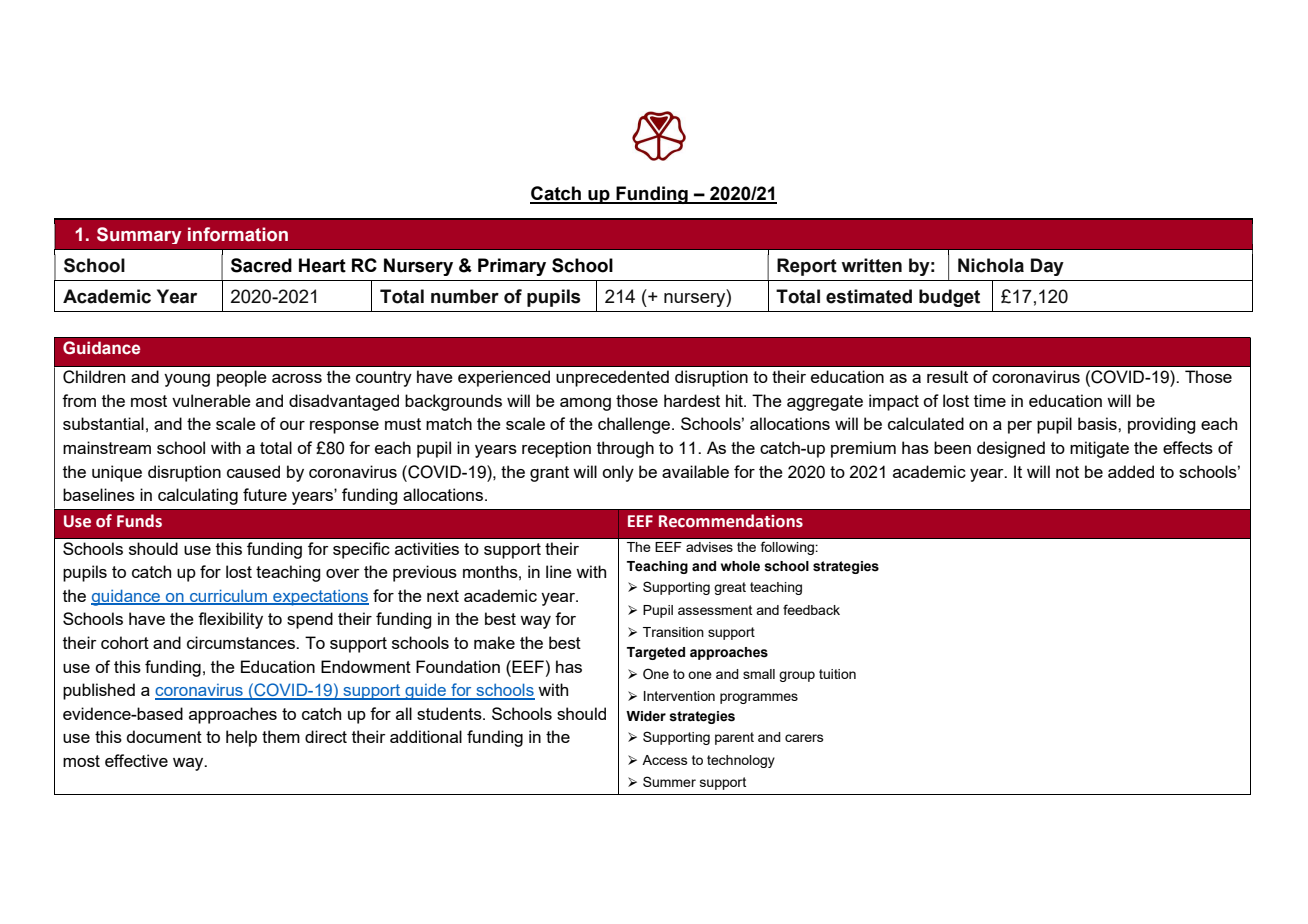  Describe the element at coordinates (1067, 472) in the page. I see `not` at that location.
